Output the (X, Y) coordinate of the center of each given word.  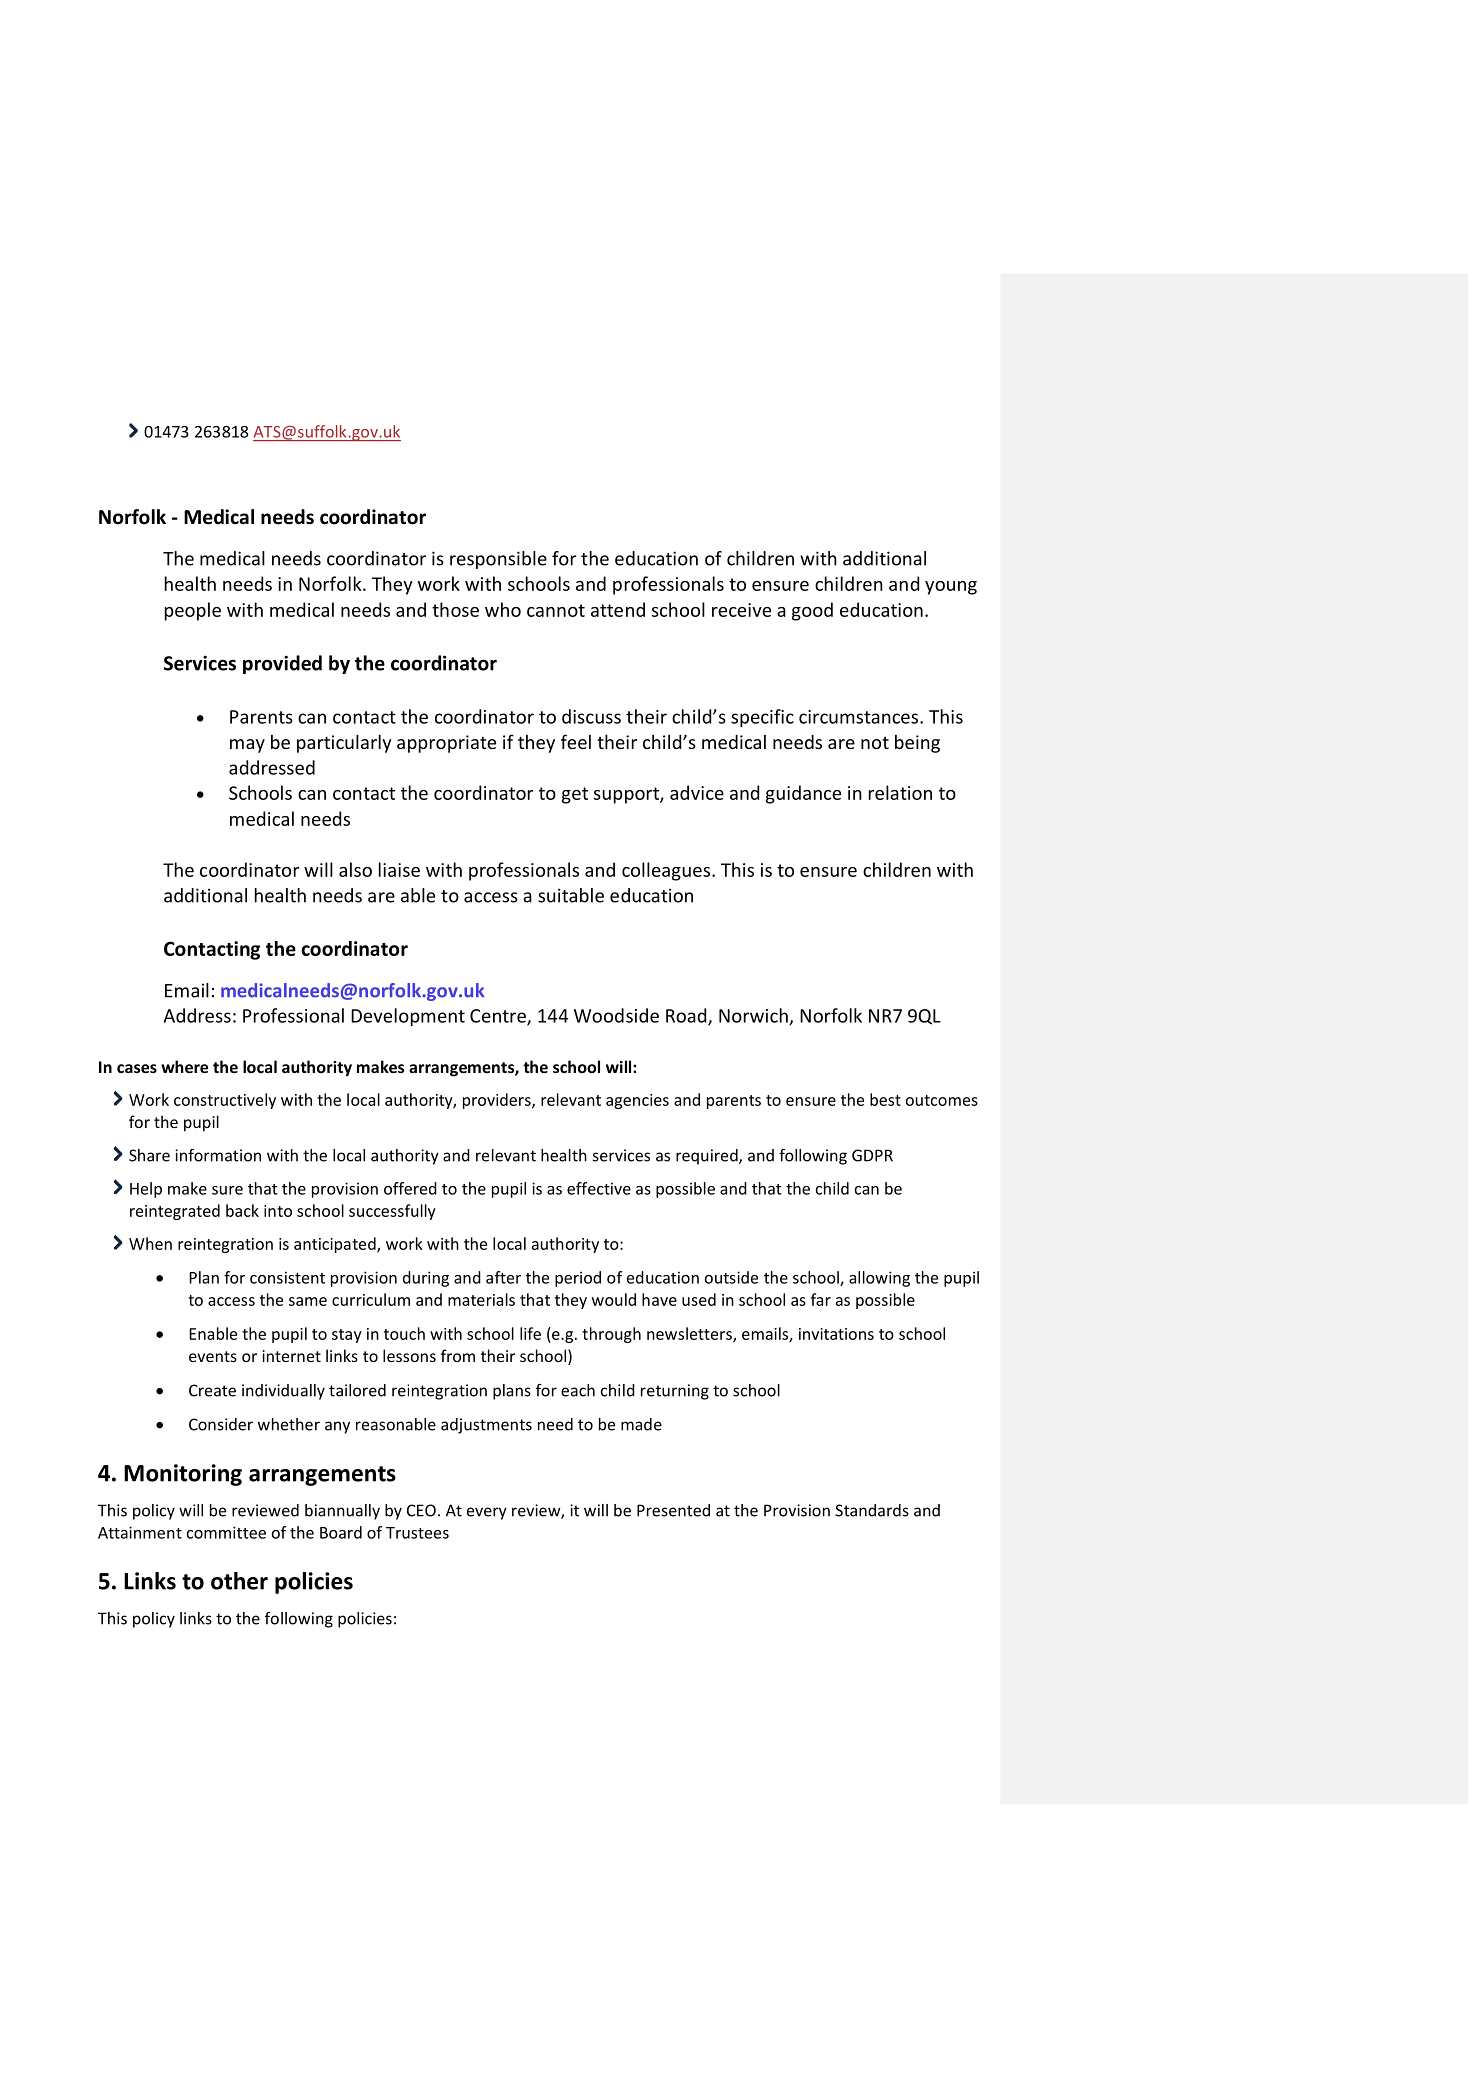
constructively (225, 1101)
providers (498, 1101)
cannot (556, 610)
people (193, 611)
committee (226, 1532)
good (812, 611)
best (885, 1099)
